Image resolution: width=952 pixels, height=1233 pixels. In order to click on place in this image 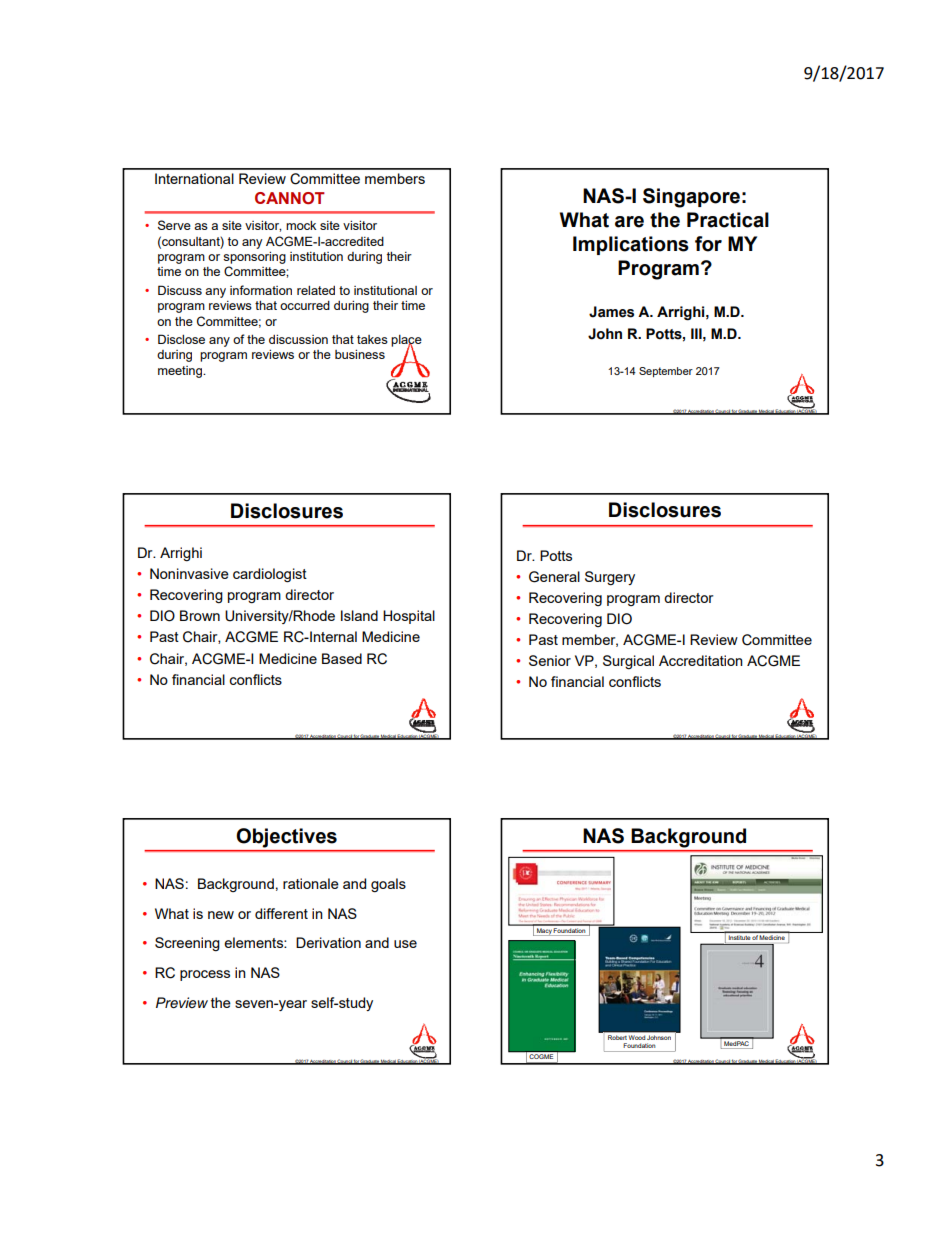, I will do `click(406, 342)`.
